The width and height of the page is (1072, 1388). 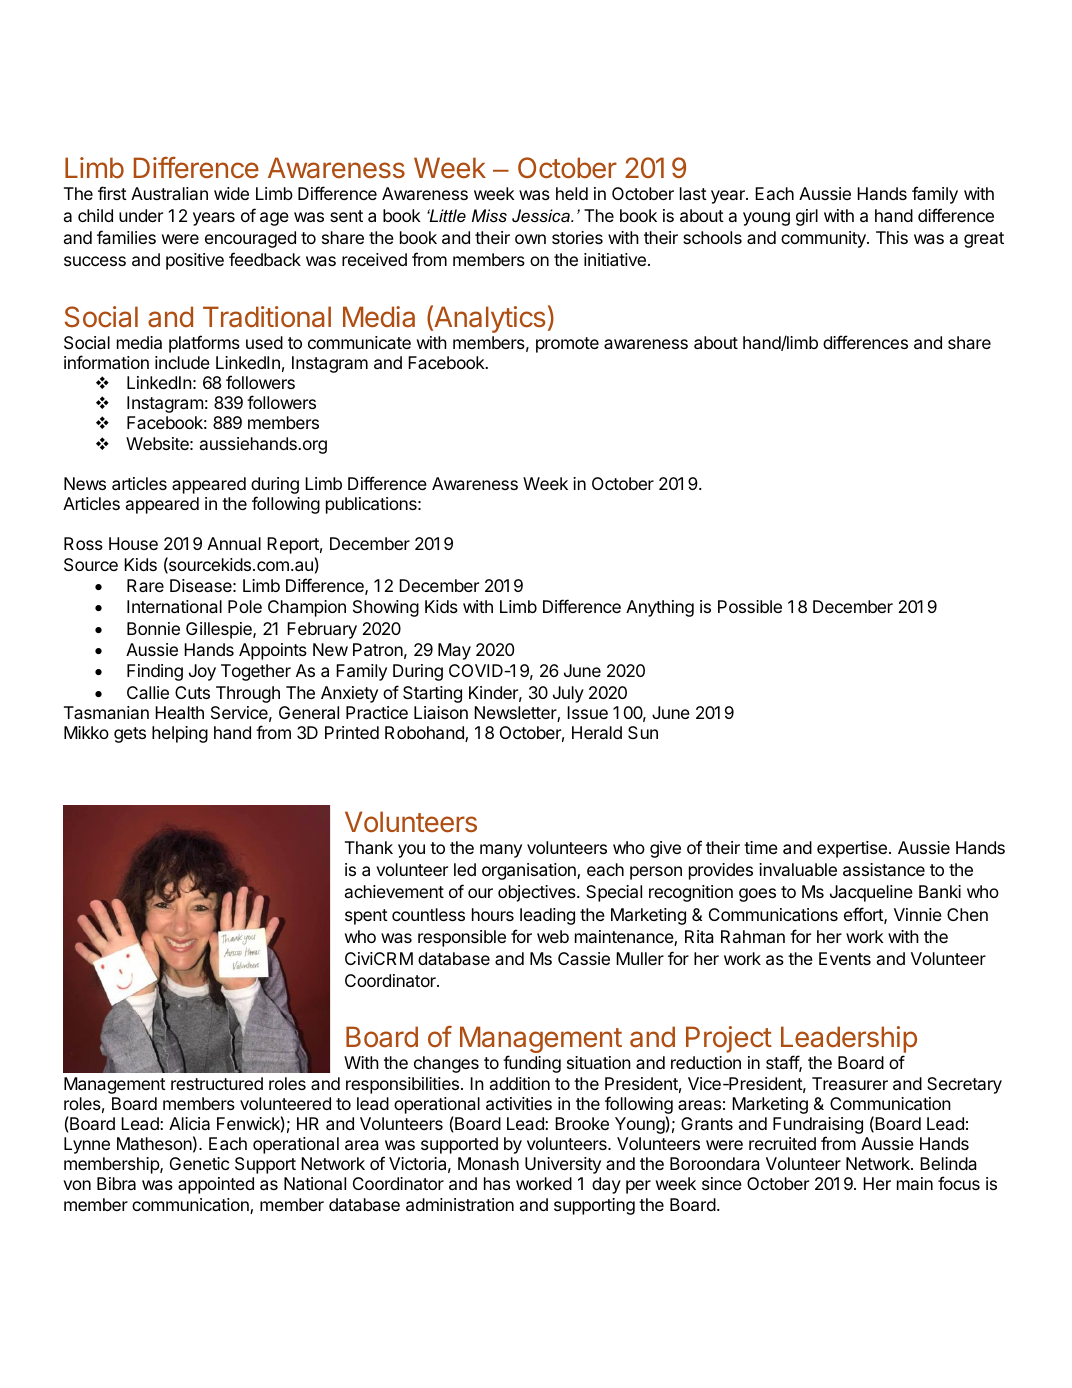 I want to click on May, so click(x=454, y=651).
